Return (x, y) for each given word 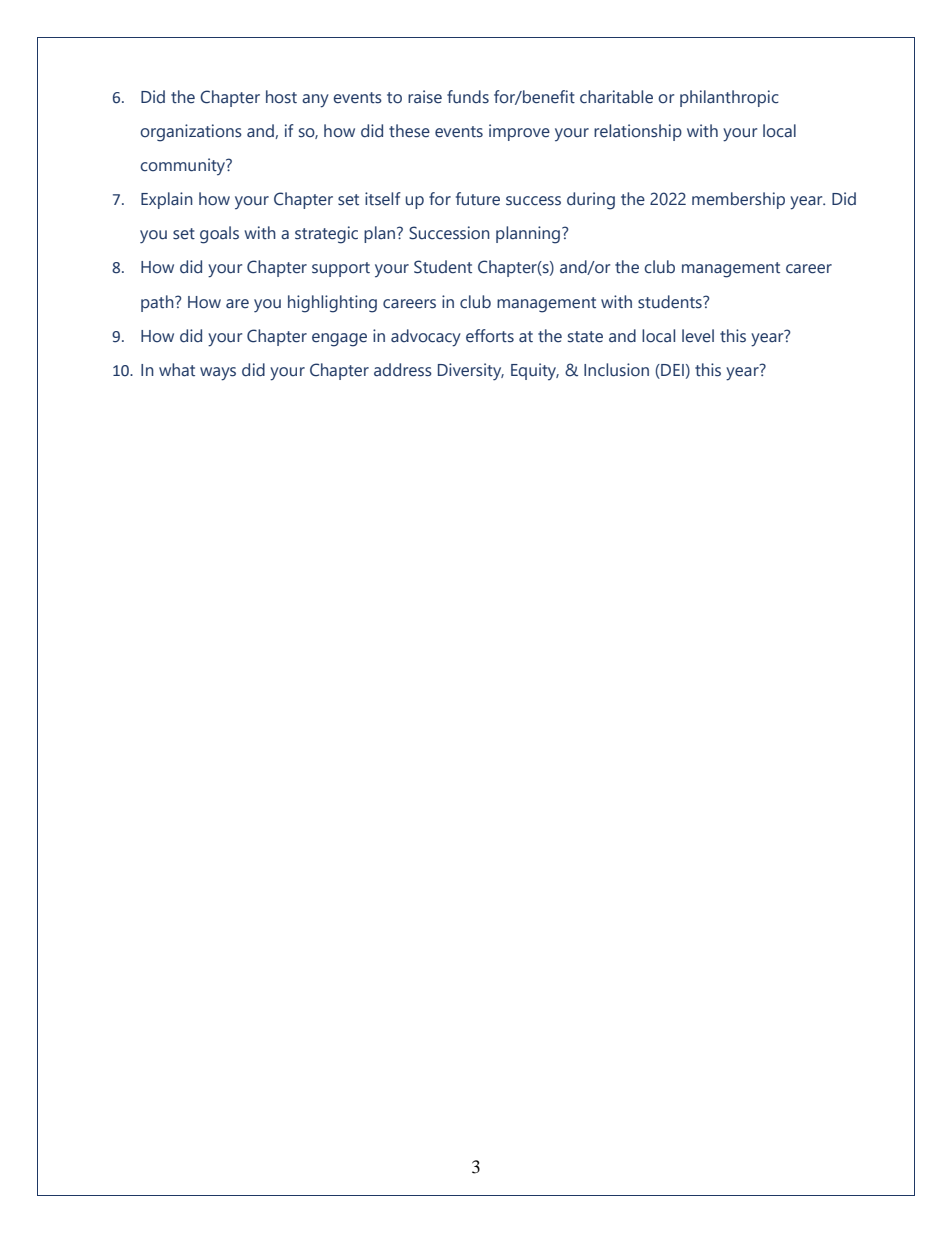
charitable (616, 97)
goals (219, 235)
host (281, 97)
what (177, 370)
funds (468, 97)
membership (738, 200)
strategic (326, 235)
